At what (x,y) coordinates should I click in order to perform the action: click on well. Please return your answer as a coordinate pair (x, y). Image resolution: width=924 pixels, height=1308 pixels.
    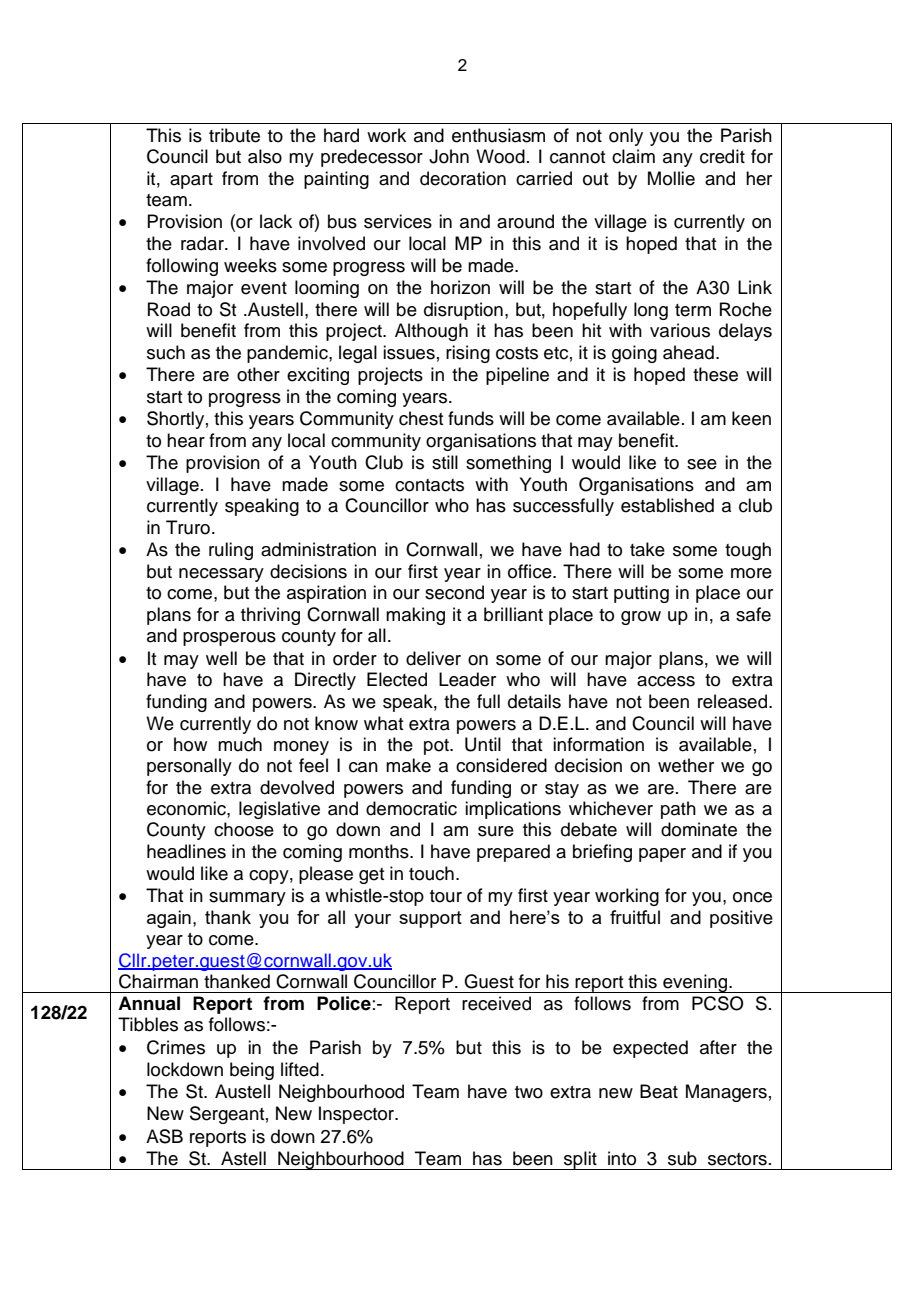
    Looking at the image, I should click on (221, 658).
